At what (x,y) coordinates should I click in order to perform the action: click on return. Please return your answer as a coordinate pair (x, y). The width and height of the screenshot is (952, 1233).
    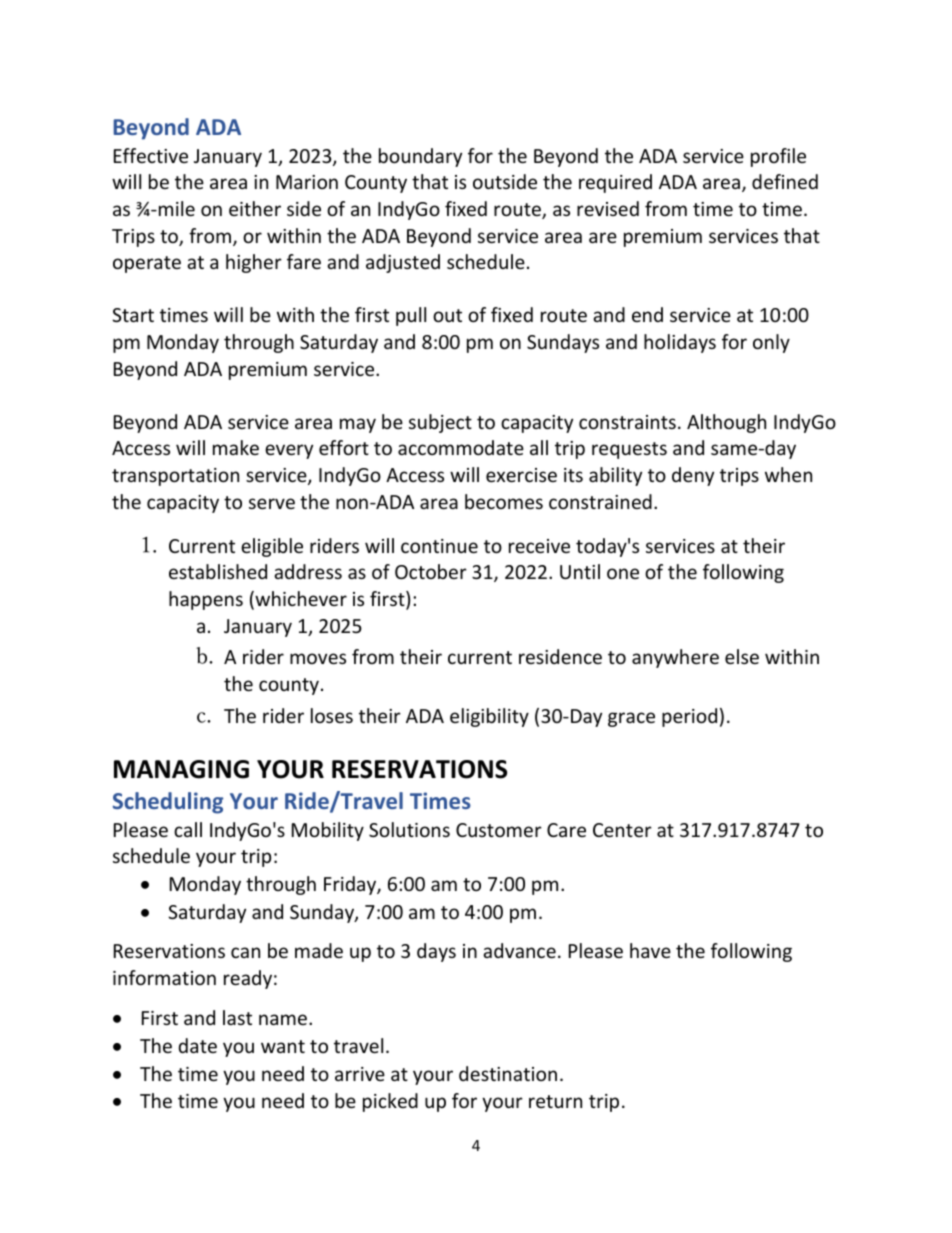
    Looking at the image, I should click on (555, 1101).
